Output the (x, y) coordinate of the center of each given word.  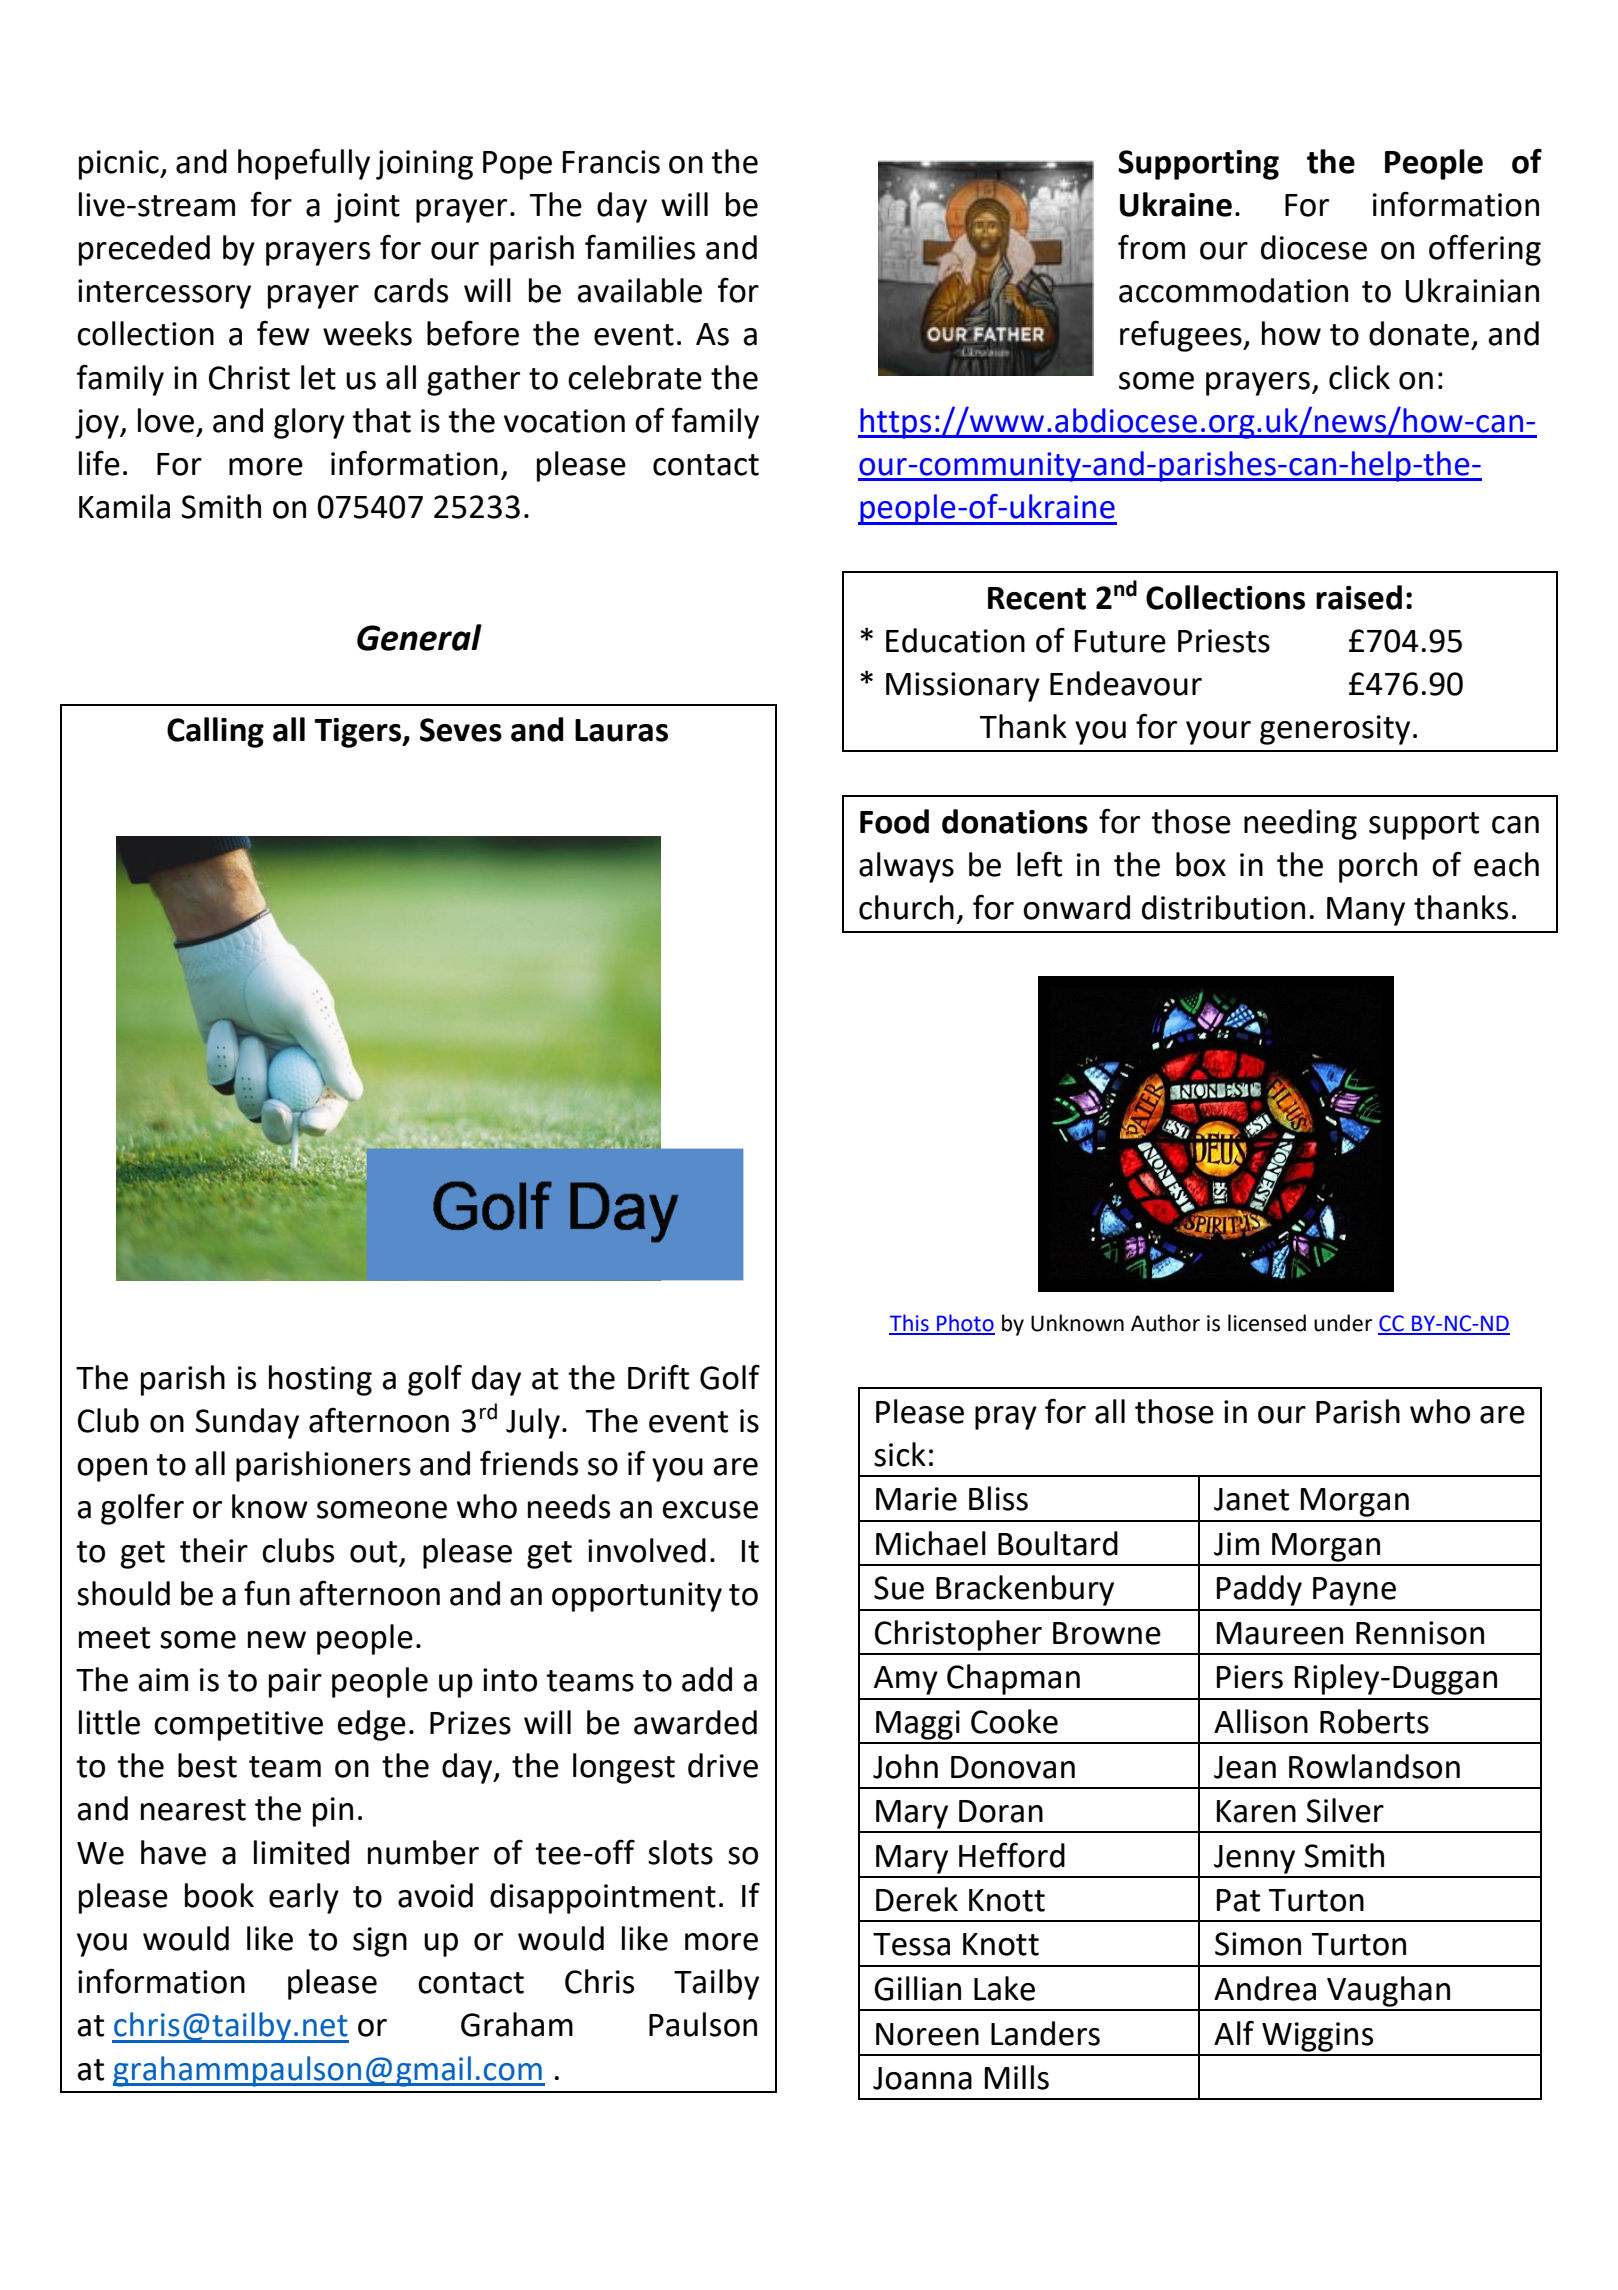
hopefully (304, 164)
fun (267, 1593)
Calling (215, 732)
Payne (1354, 1591)
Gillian (917, 1988)
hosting (320, 1380)
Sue (899, 1588)
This (910, 1324)
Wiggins (1317, 2037)
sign (380, 1942)
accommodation (1233, 290)
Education (955, 640)
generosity (1335, 730)
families (640, 247)
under (1343, 1323)
